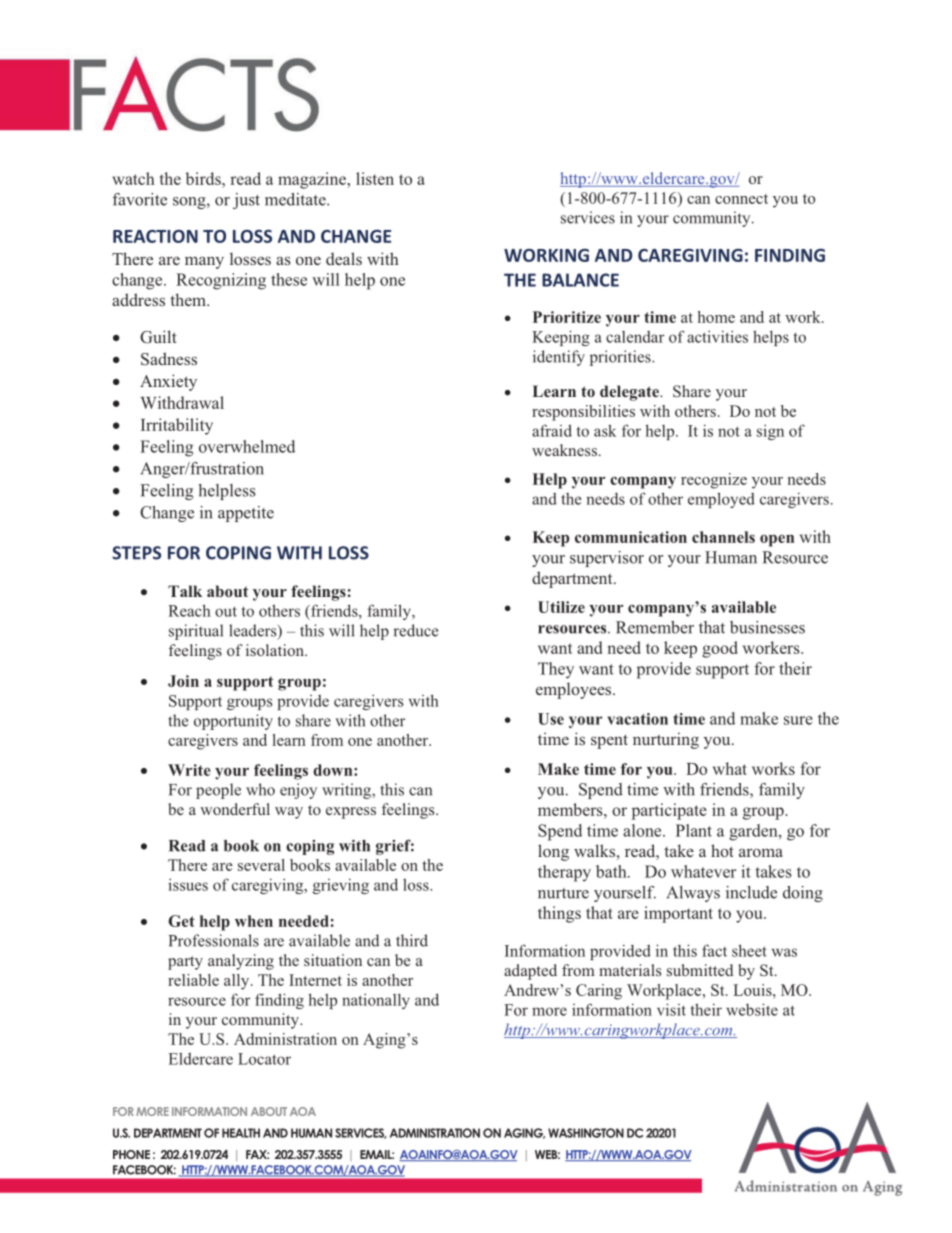 The width and height of the screenshot is (952, 1233). Describe the element at coordinates (246, 201) in the screenshot. I see `just` at that location.
